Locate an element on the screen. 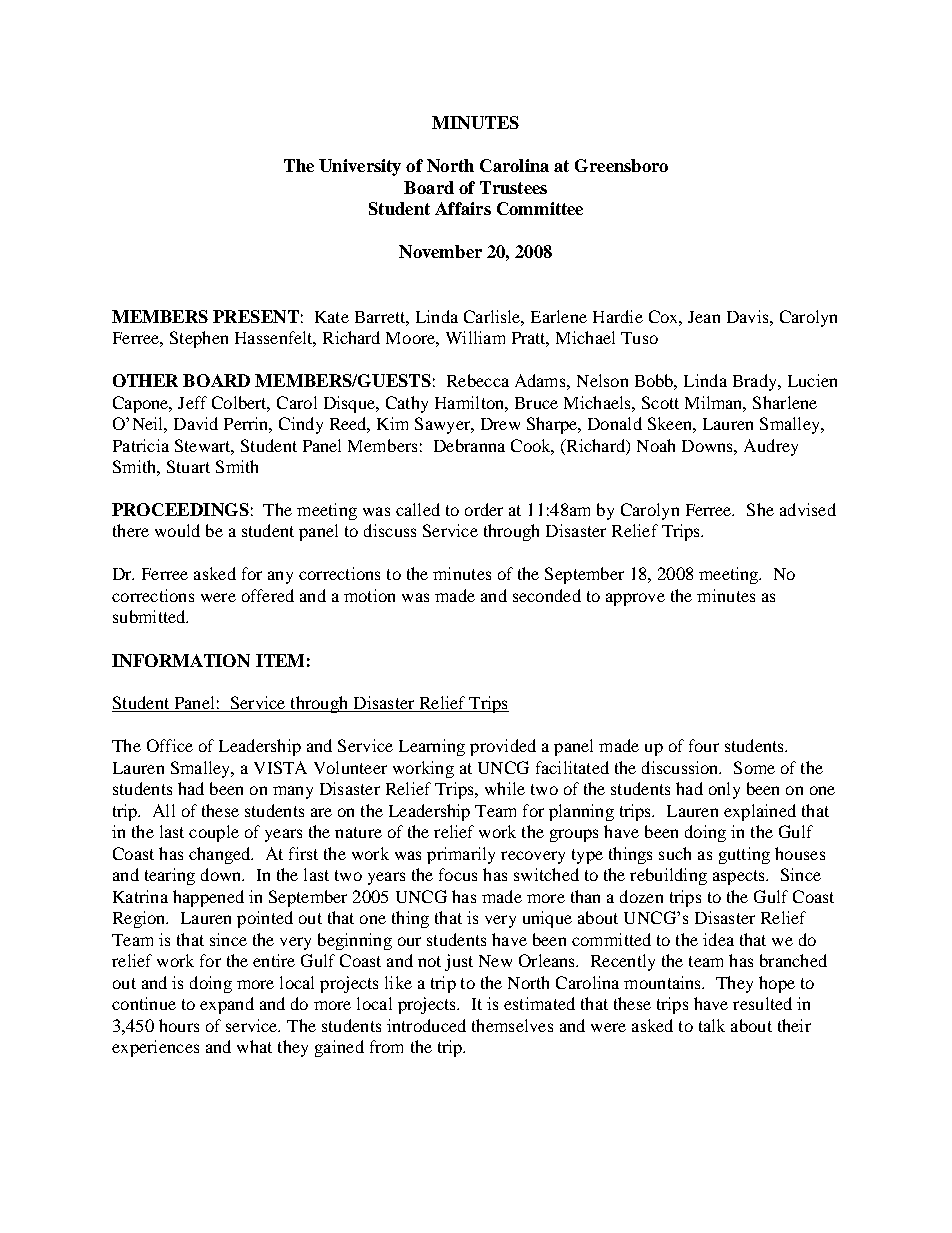 This screenshot has height=1233, width=952. Brady is located at coordinates (756, 382).
